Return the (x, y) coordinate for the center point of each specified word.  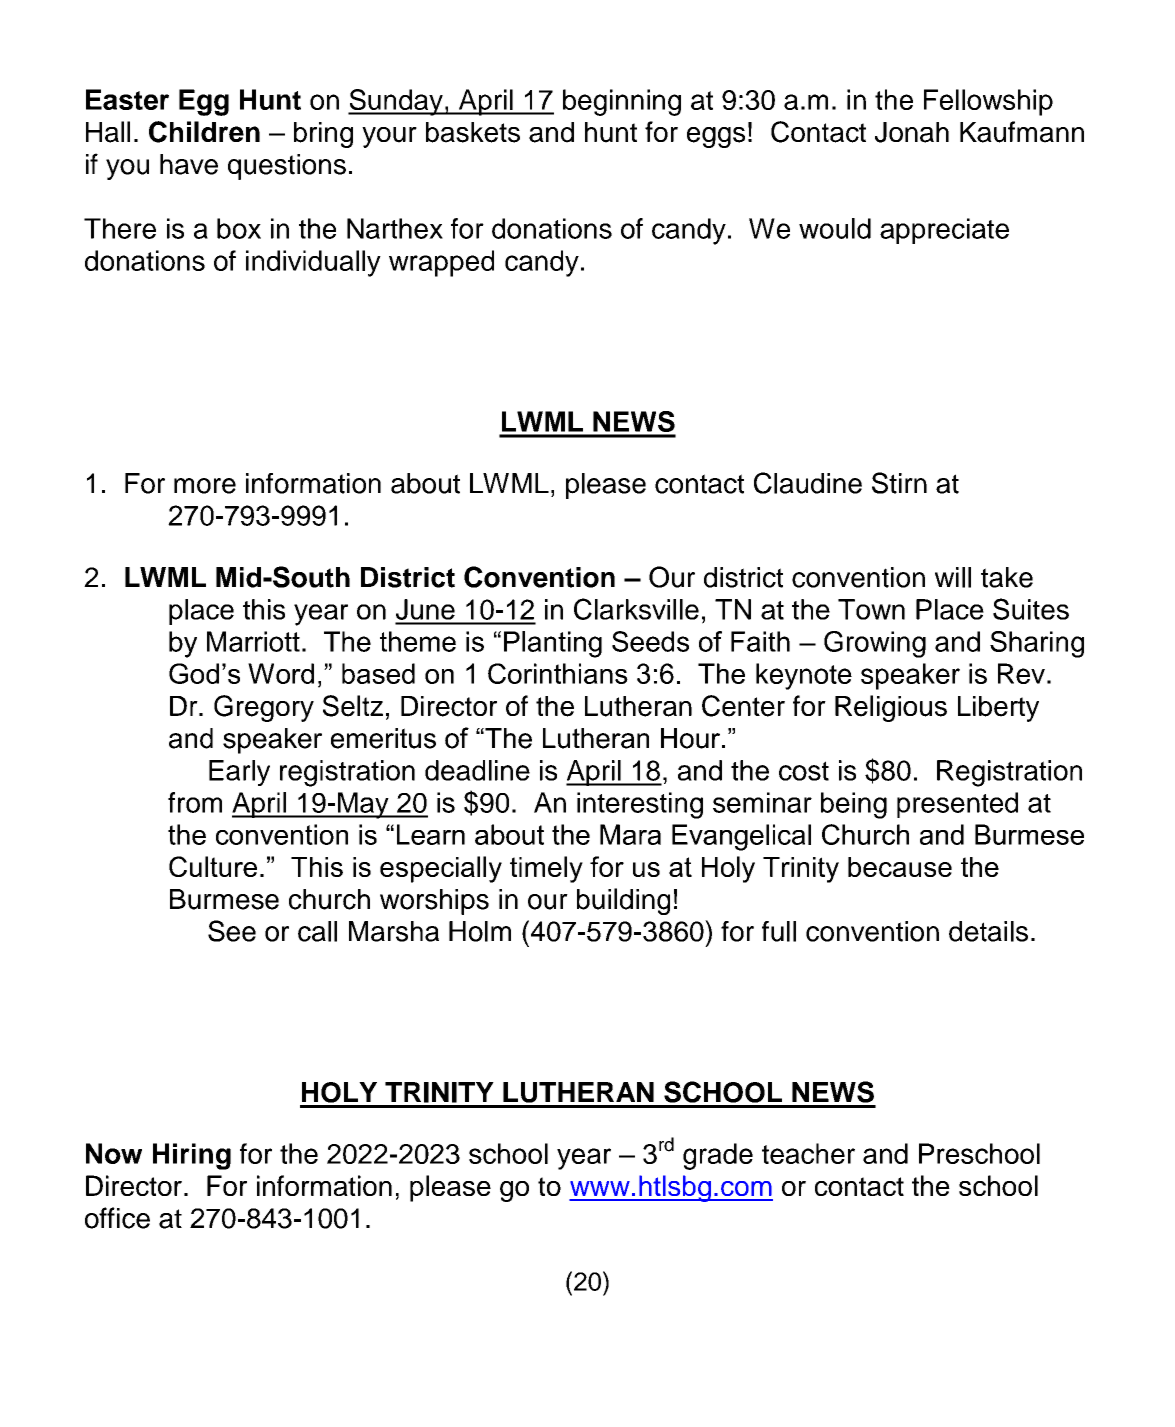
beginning (622, 102)
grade (718, 1156)
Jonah (912, 132)
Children (204, 132)
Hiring (192, 1156)
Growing (875, 644)
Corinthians (558, 673)
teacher (808, 1153)
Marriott (253, 641)
